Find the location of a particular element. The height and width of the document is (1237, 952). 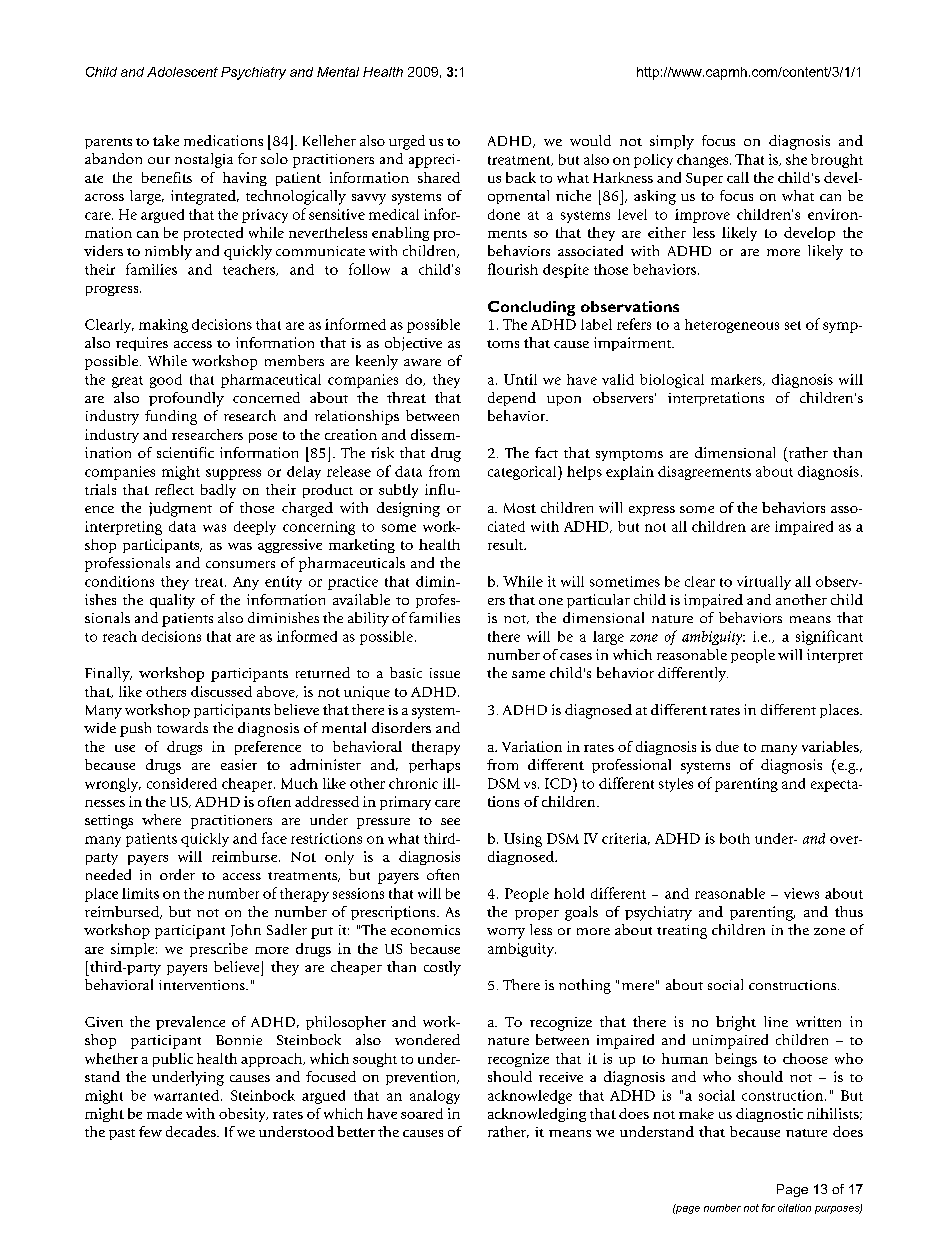

urged is located at coordinates (407, 142).
